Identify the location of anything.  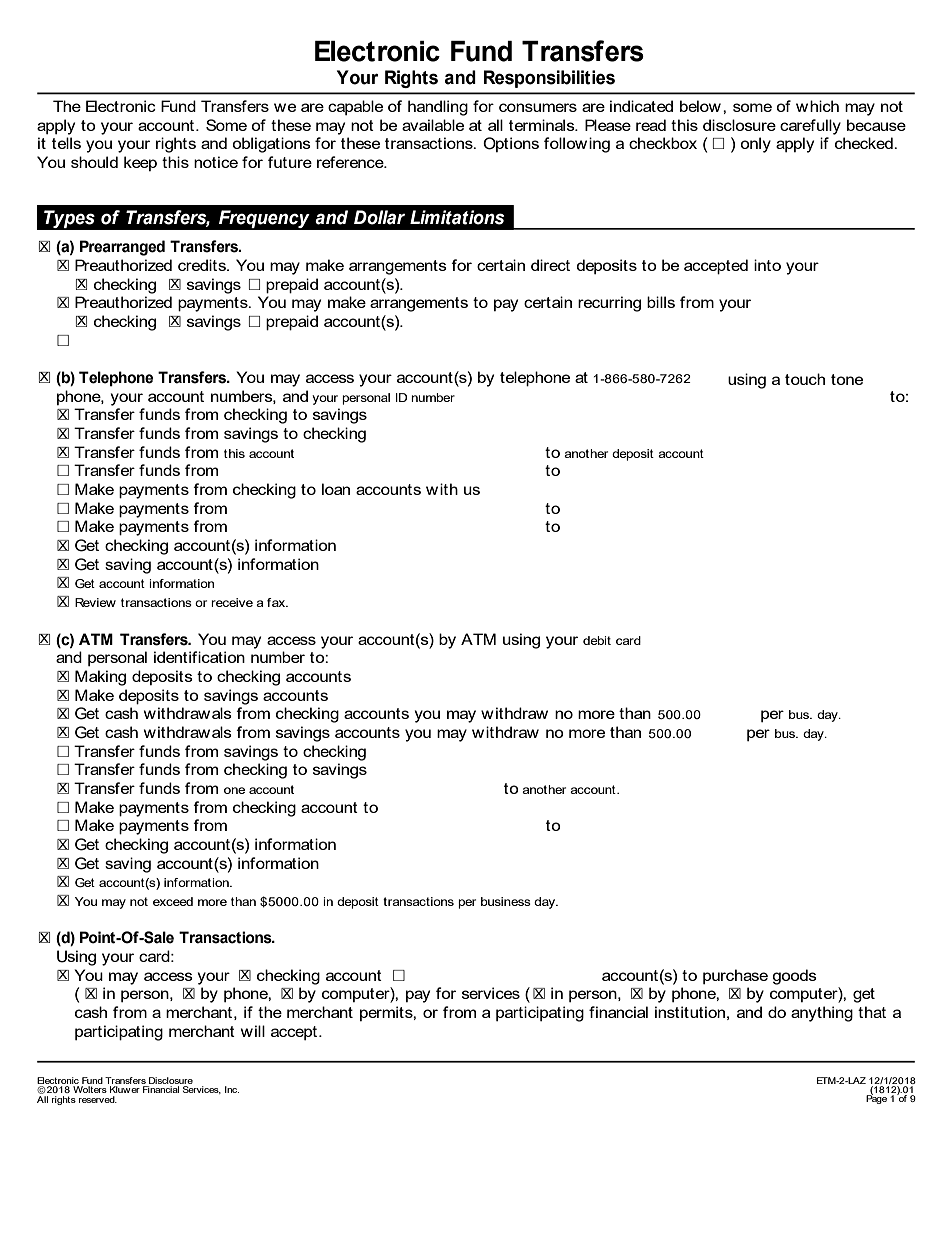
(822, 1014).
